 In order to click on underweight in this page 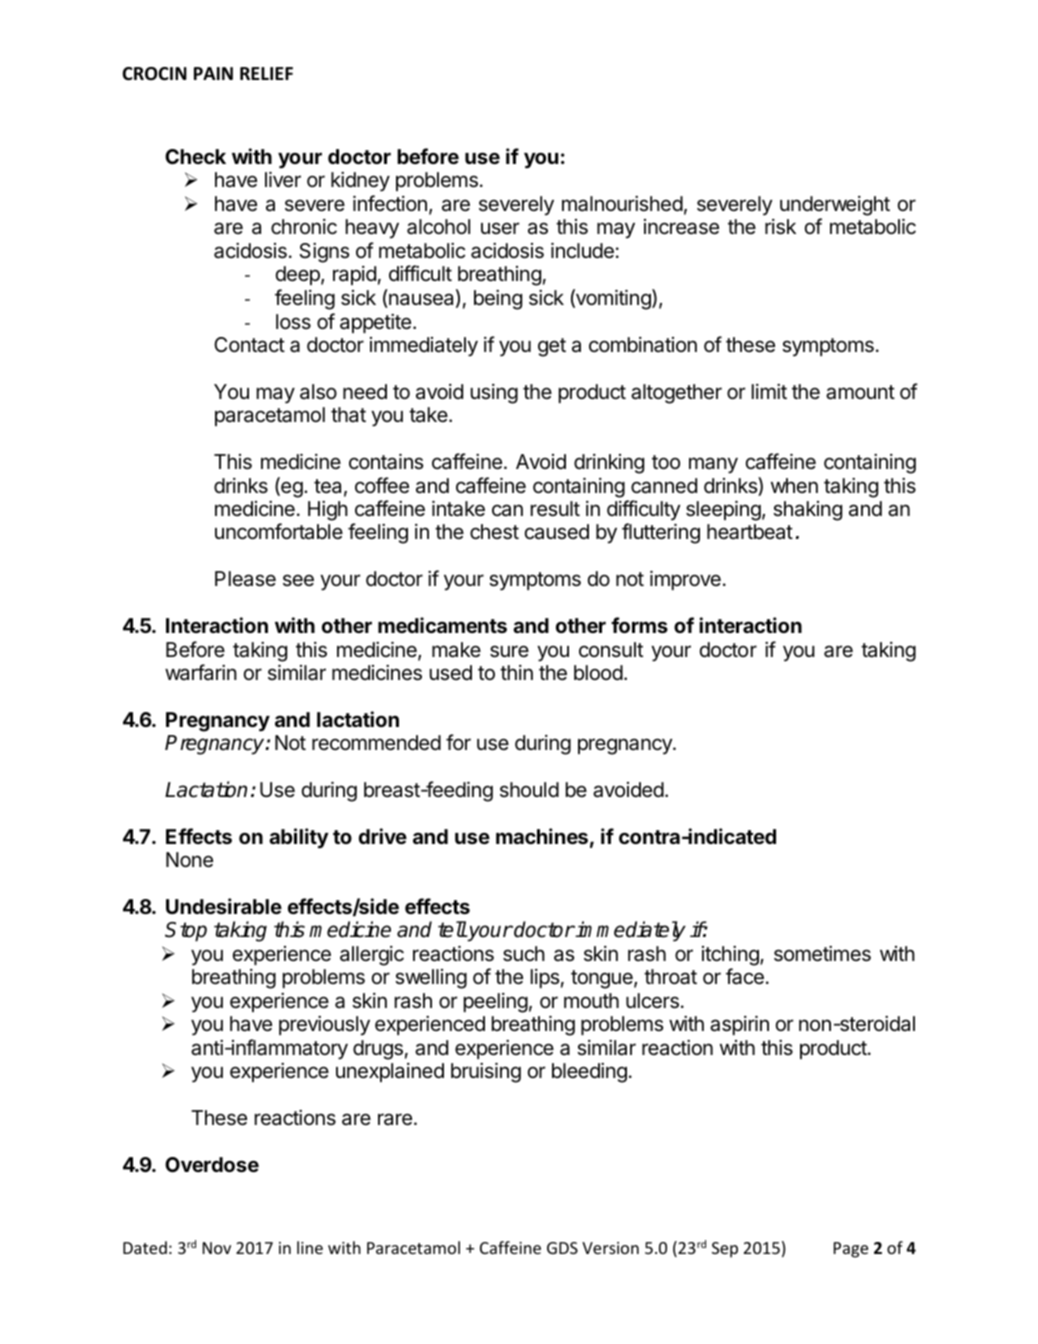, I will do `click(835, 206)`.
